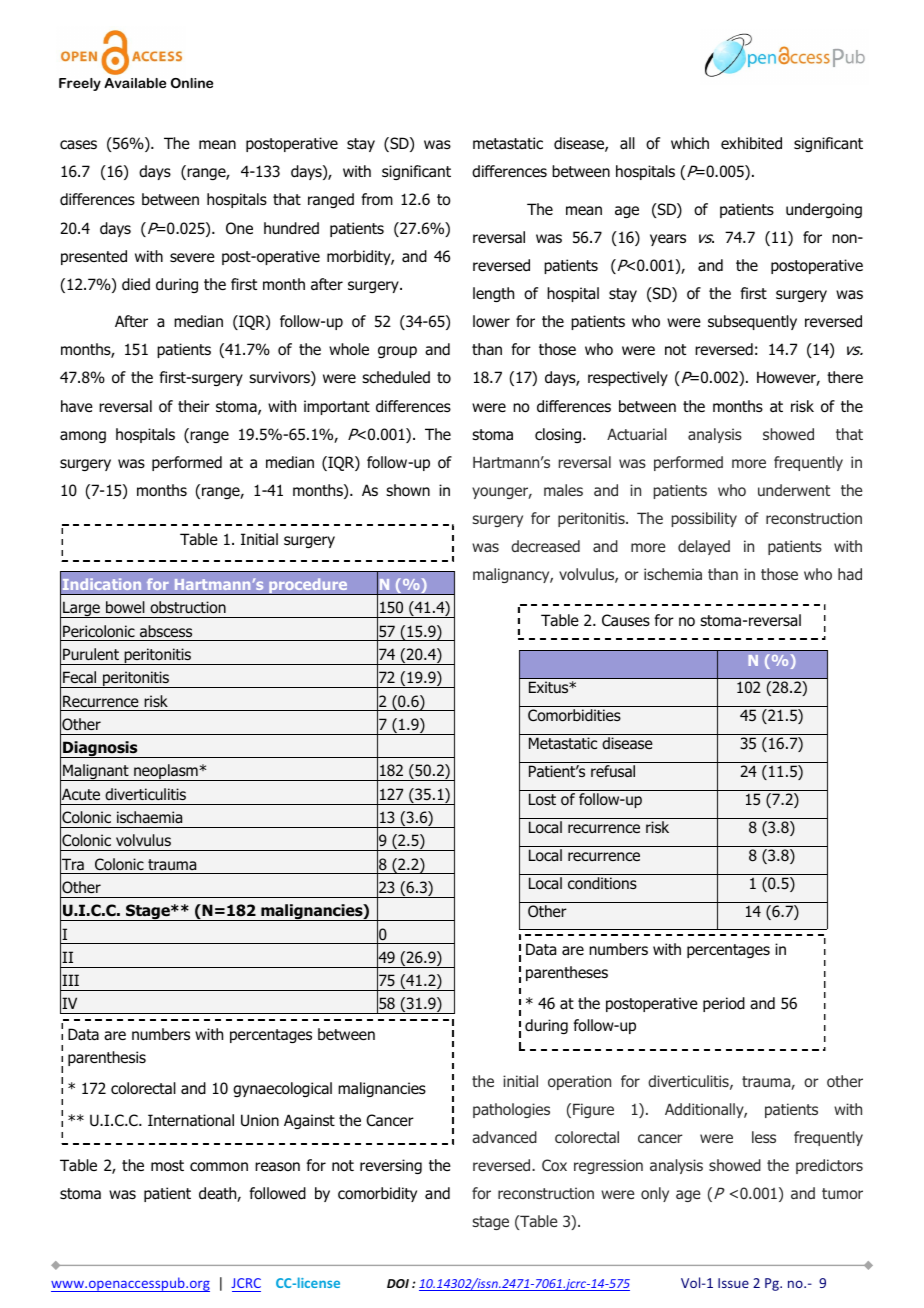  I want to click on Causes, so click(626, 620).
